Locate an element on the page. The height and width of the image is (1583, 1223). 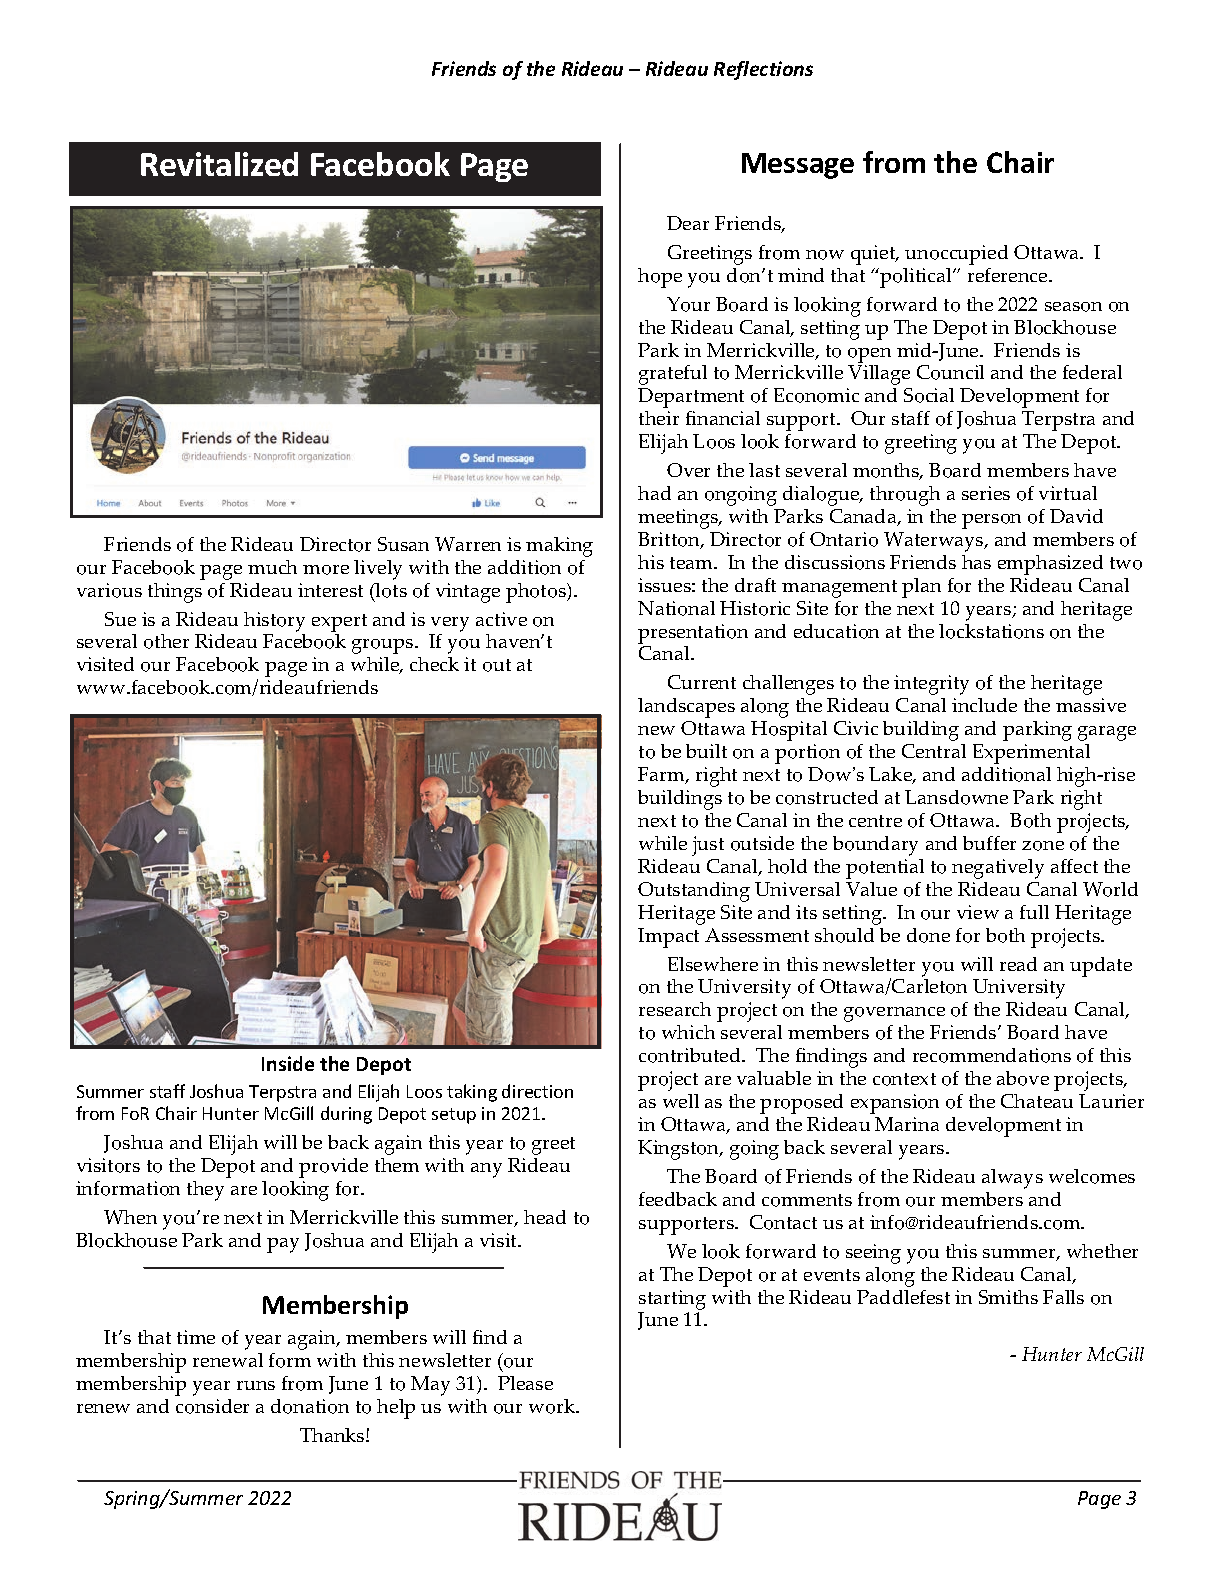
other is located at coordinates (166, 641).
